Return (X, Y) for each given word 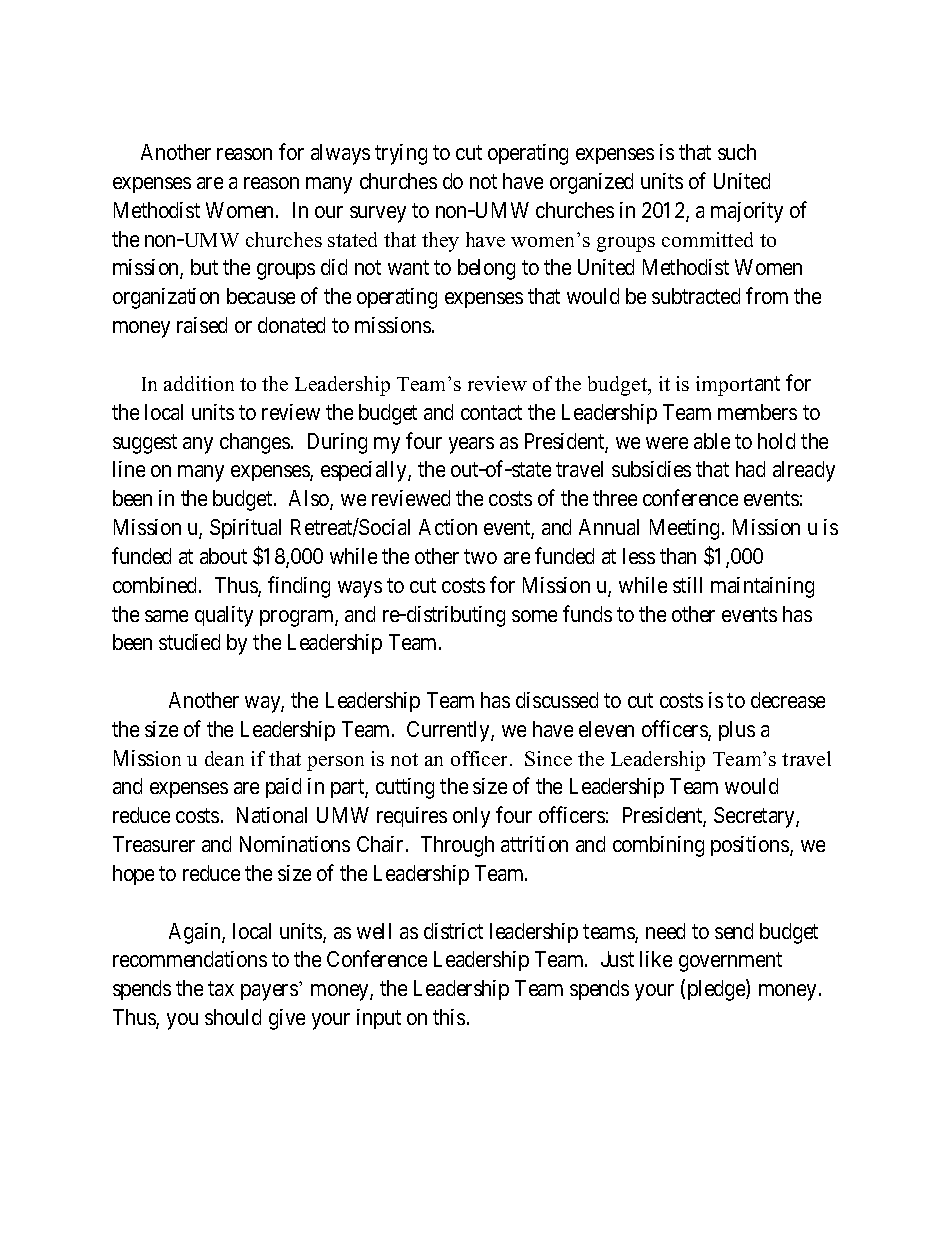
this (449, 1017)
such (737, 152)
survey (378, 214)
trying (401, 154)
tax (221, 989)
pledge (717, 990)
